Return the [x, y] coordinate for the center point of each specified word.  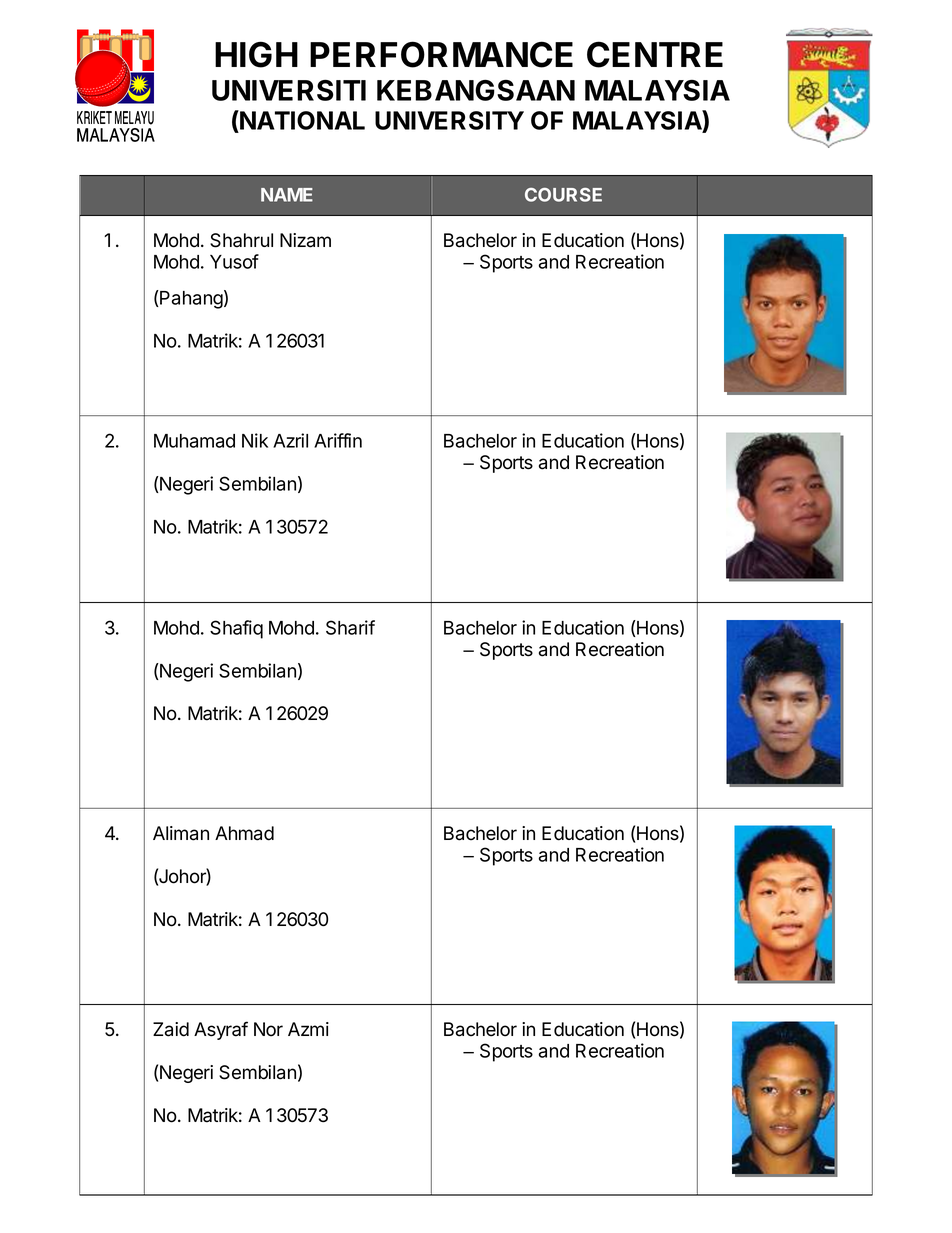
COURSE [563, 195]
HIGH [256, 54]
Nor [268, 1029]
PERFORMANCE [441, 54]
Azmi [308, 1029]
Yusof [234, 261]
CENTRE [655, 54]
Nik [255, 440]
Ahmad [244, 833]
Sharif [350, 627]
